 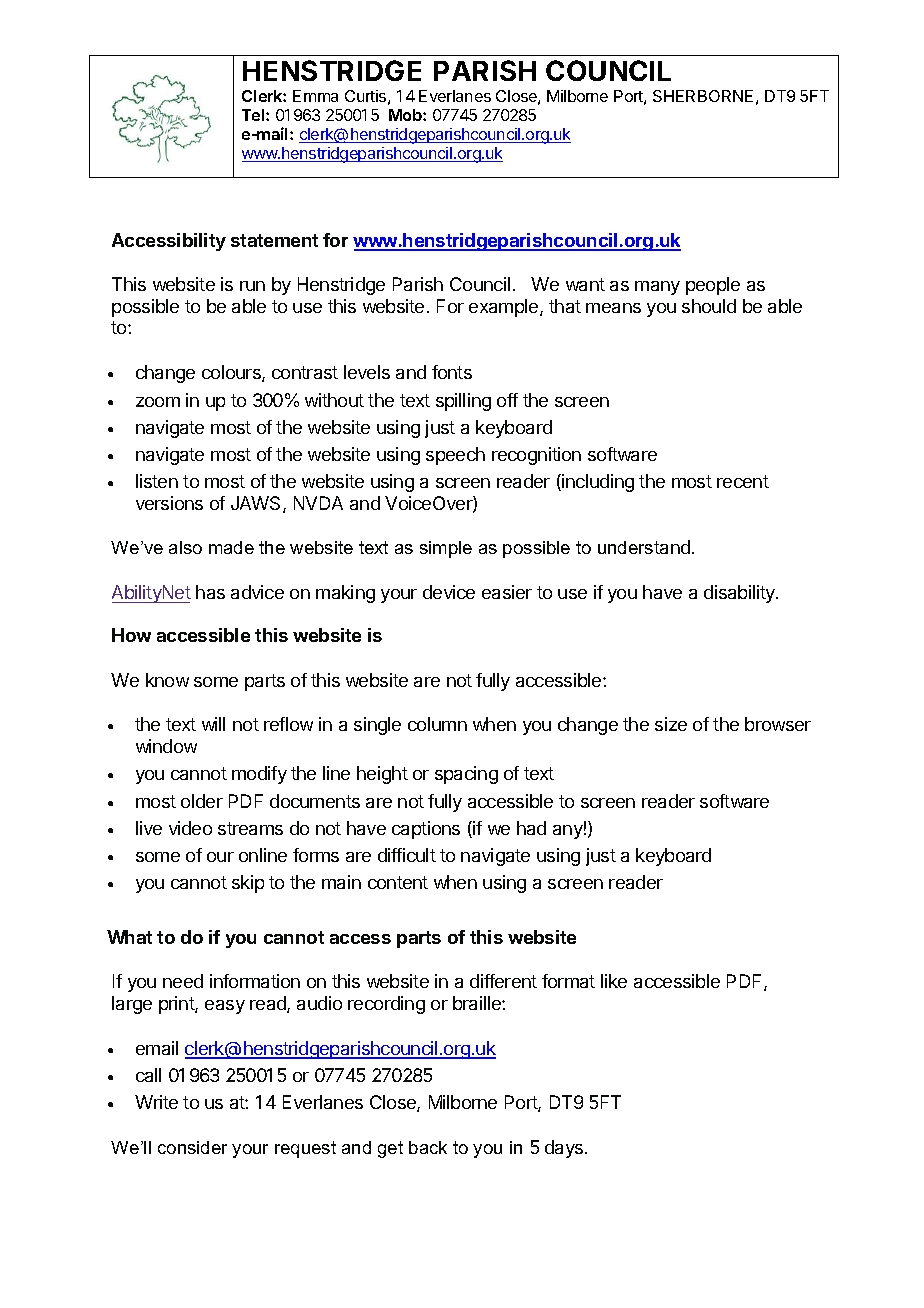 I want to click on has, so click(x=210, y=592).
